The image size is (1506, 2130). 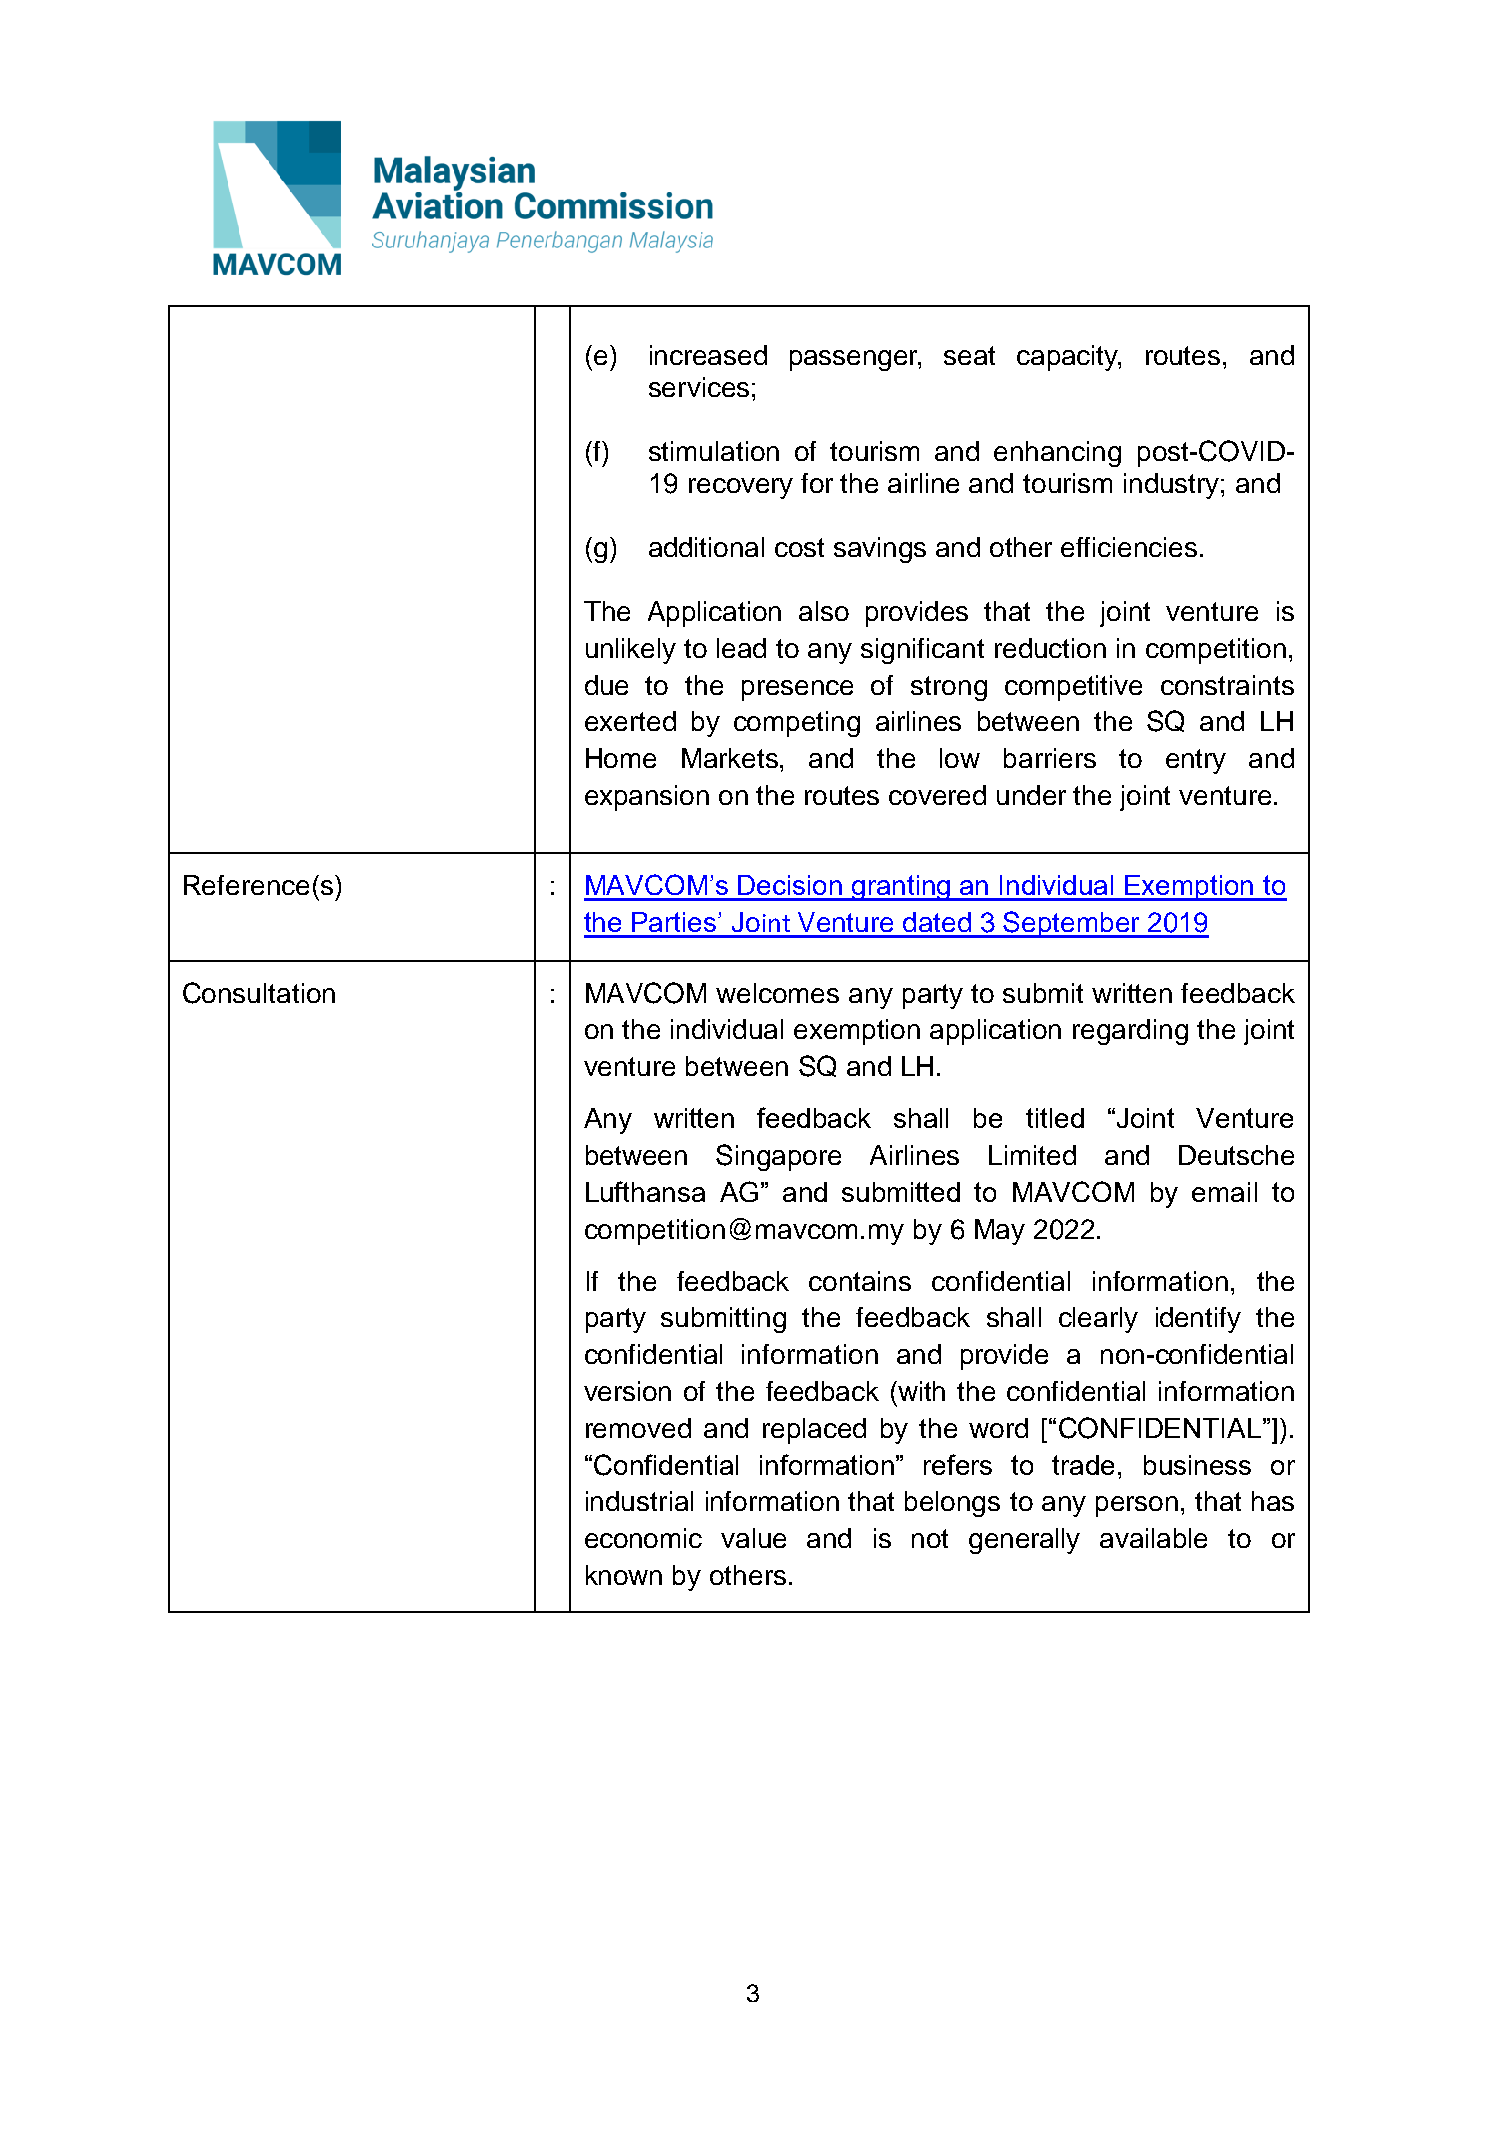 I want to click on known, so click(x=624, y=1575).
